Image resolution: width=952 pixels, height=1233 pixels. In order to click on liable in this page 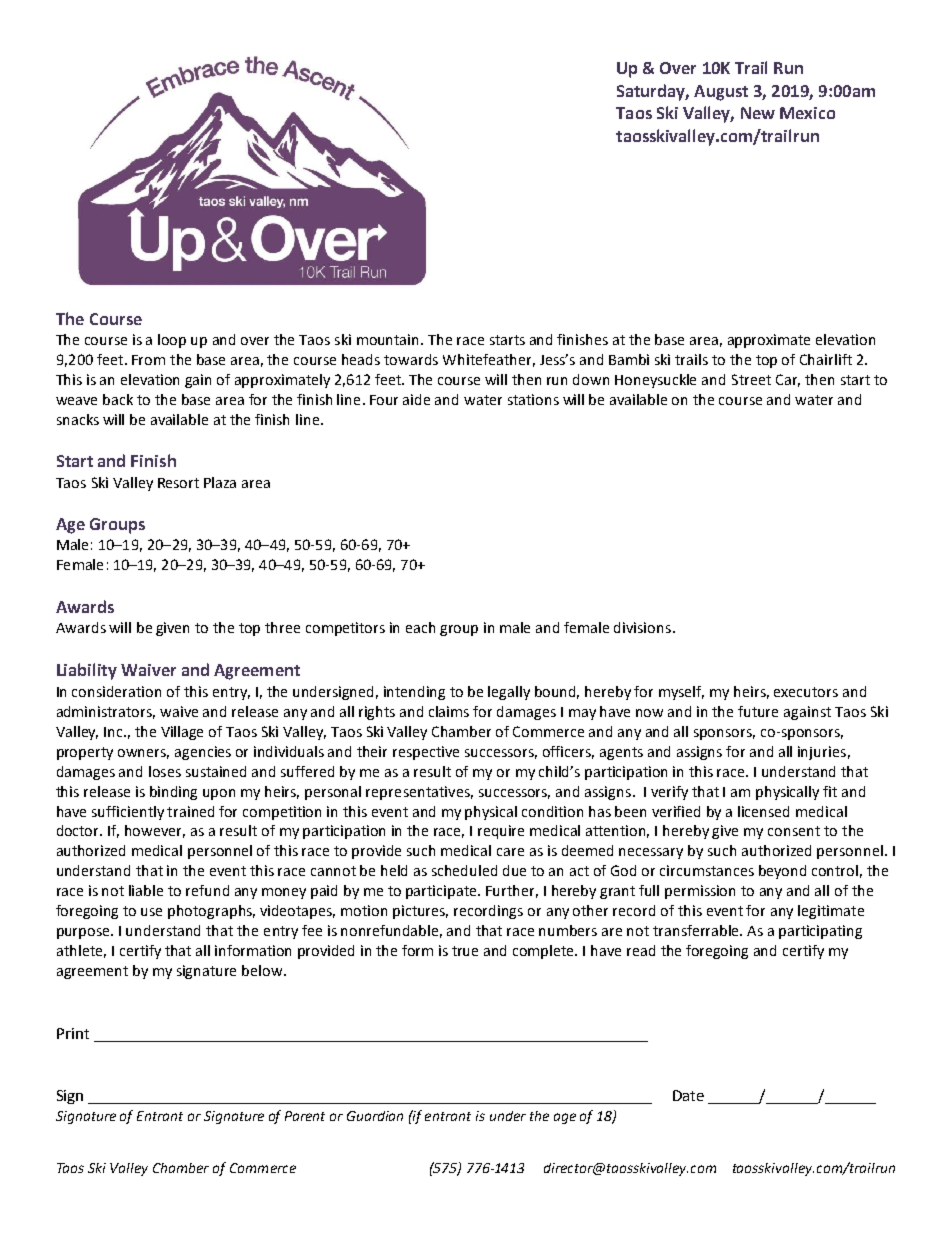, I will do `click(146, 890)`.
